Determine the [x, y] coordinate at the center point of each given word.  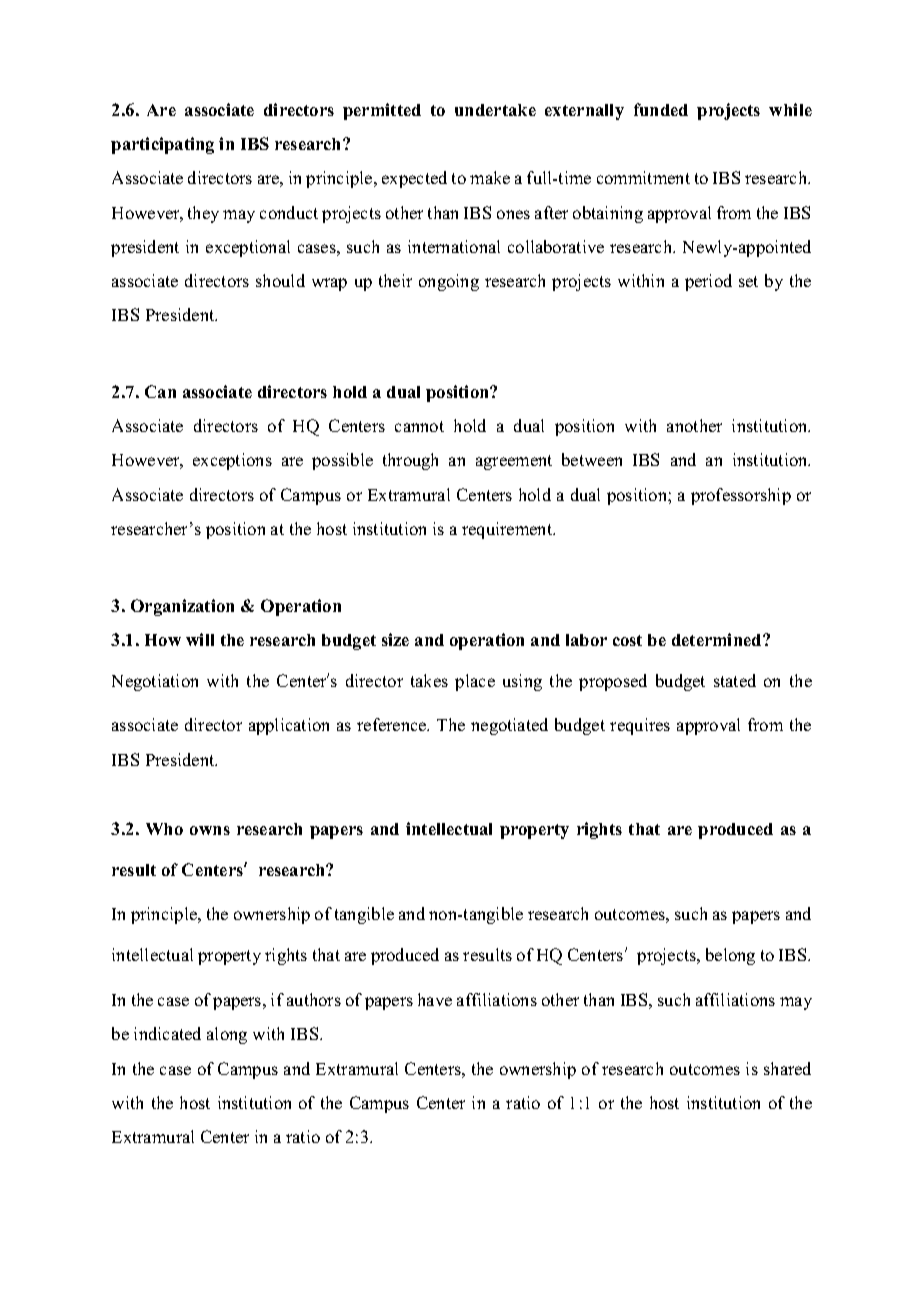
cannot [419, 426]
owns [210, 830]
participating [162, 145]
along [227, 1035]
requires [640, 726]
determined [718, 639]
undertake [495, 110]
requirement [508, 530]
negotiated [509, 726]
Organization [182, 607]
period [708, 282]
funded [661, 109]
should [280, 280]
